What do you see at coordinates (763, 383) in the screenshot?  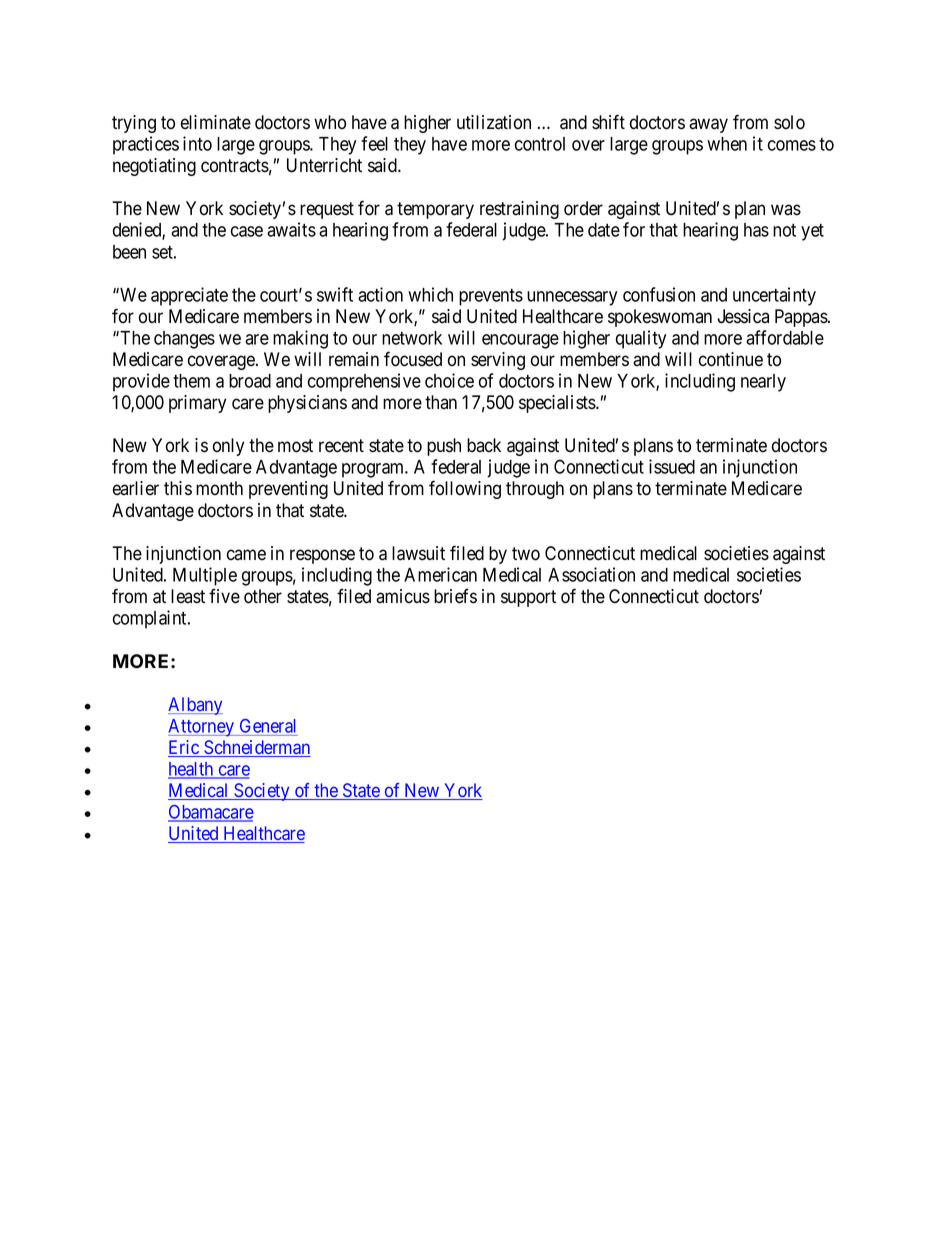 I see `nearly` at bounding box center [763, 383].
